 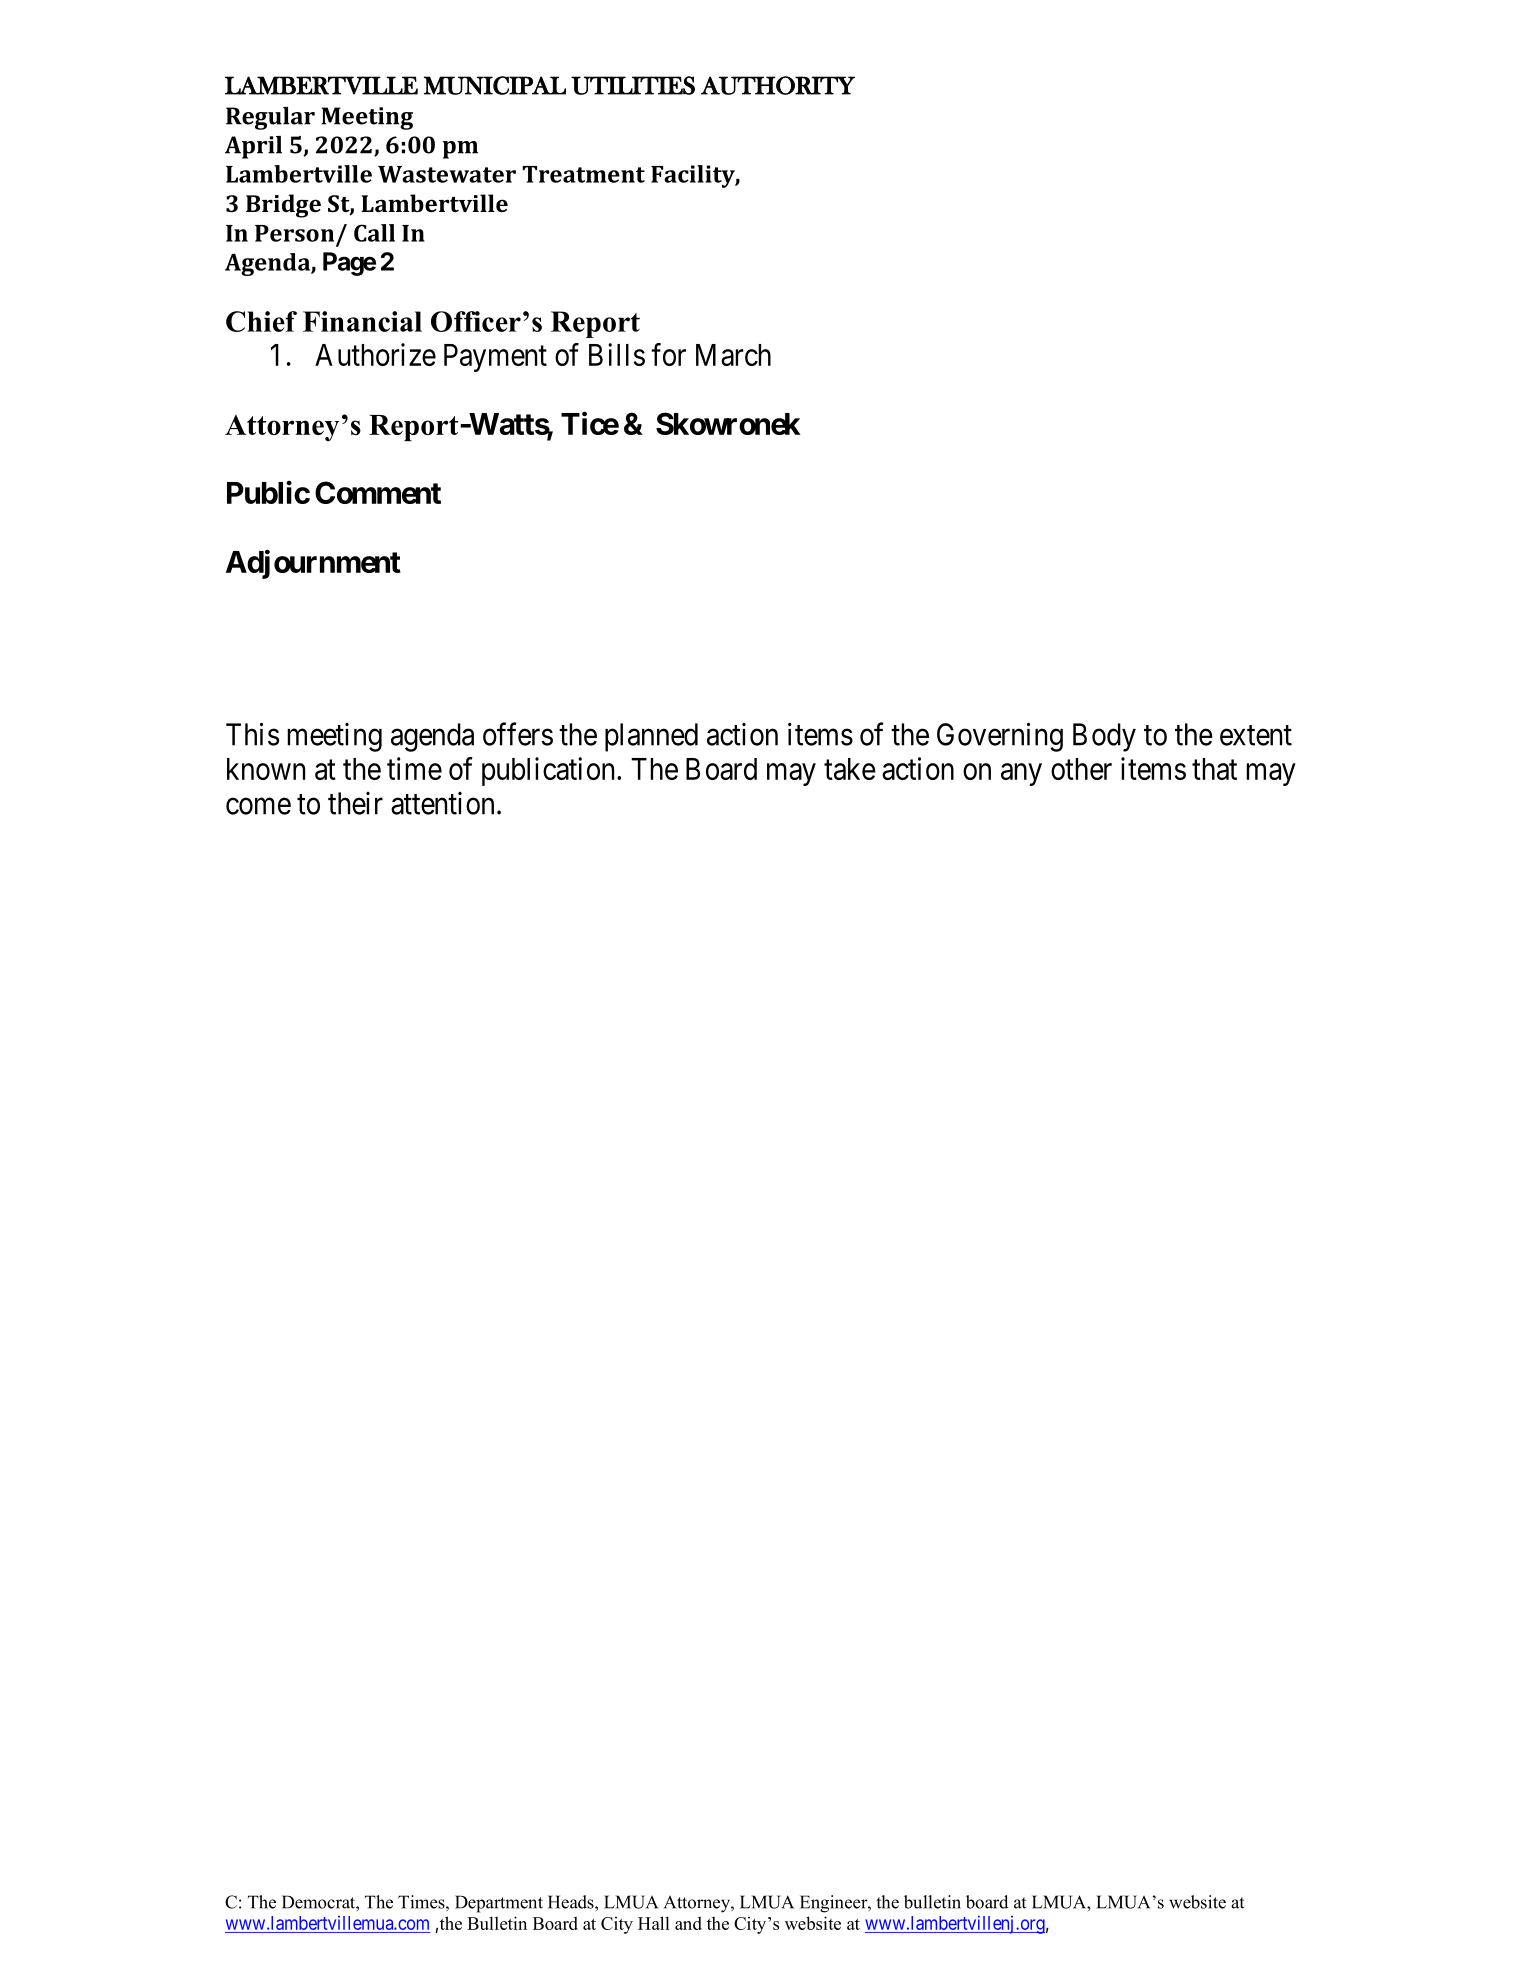 I want to click on take, so click(x=850, y=769).
